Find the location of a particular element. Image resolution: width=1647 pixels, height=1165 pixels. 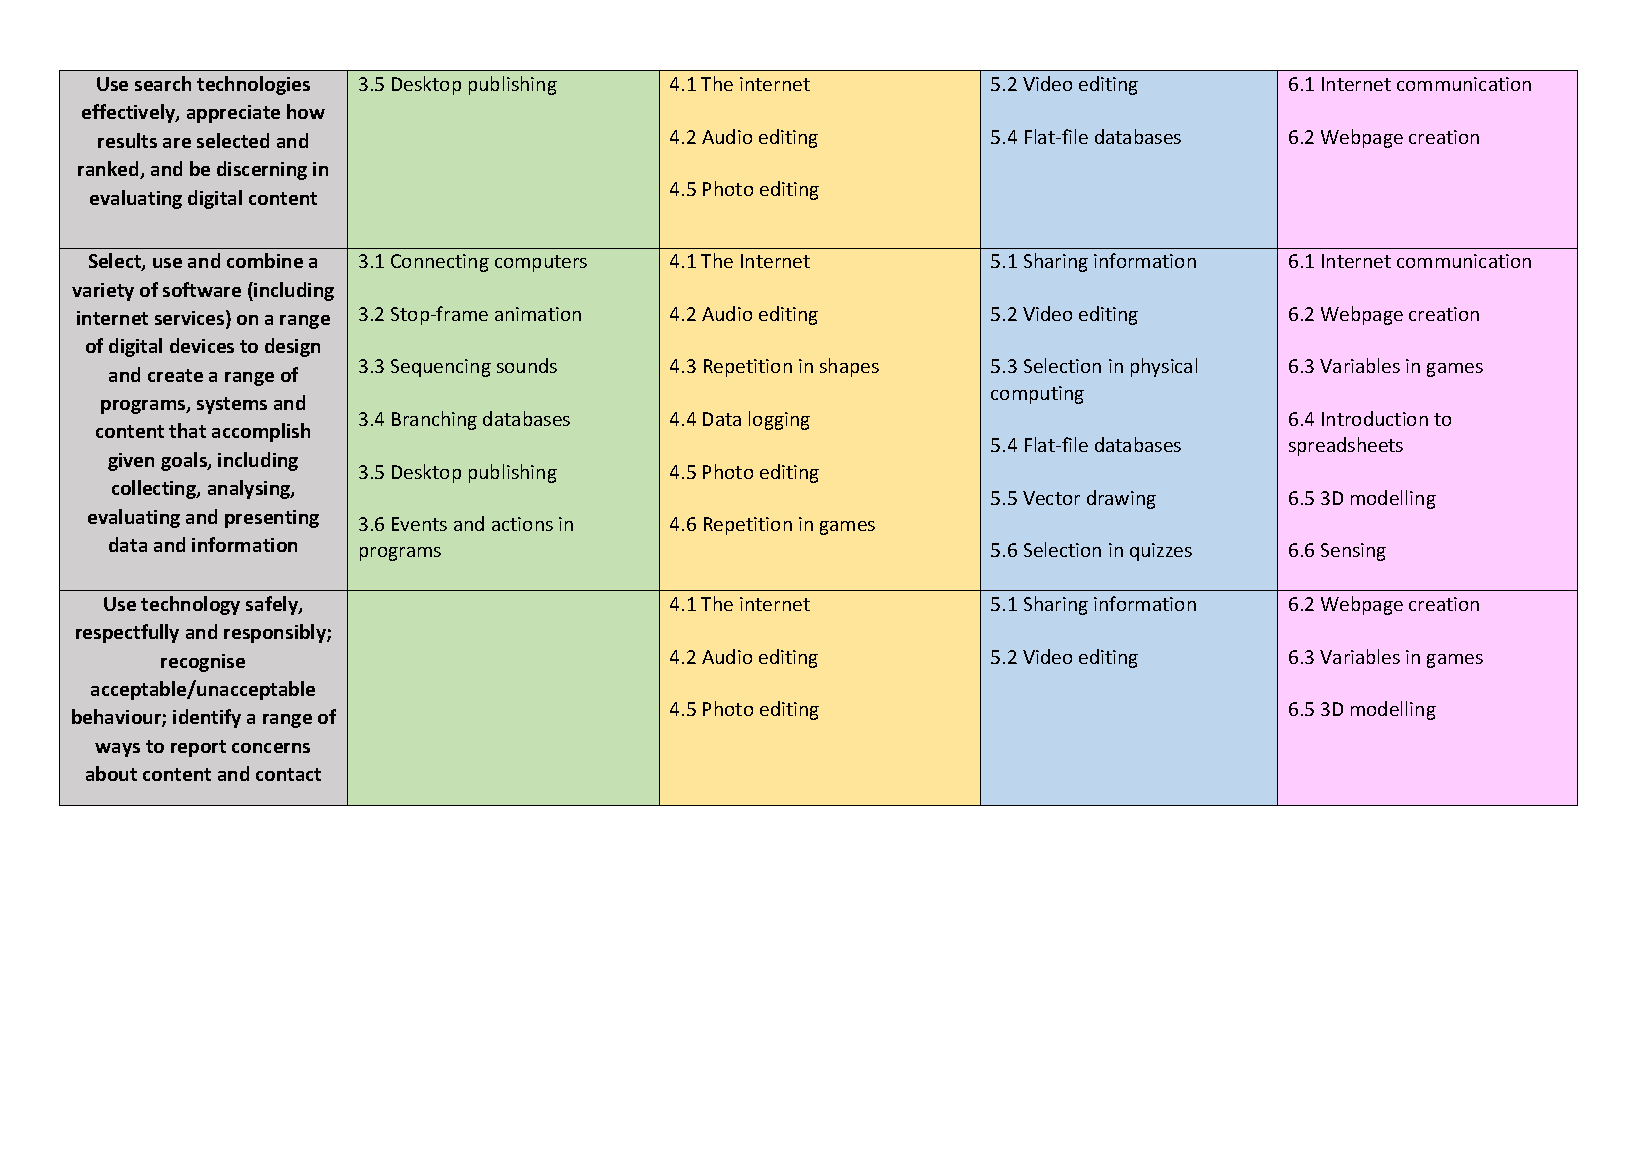

spreadsheets is located at coordinates (1346, 446).
